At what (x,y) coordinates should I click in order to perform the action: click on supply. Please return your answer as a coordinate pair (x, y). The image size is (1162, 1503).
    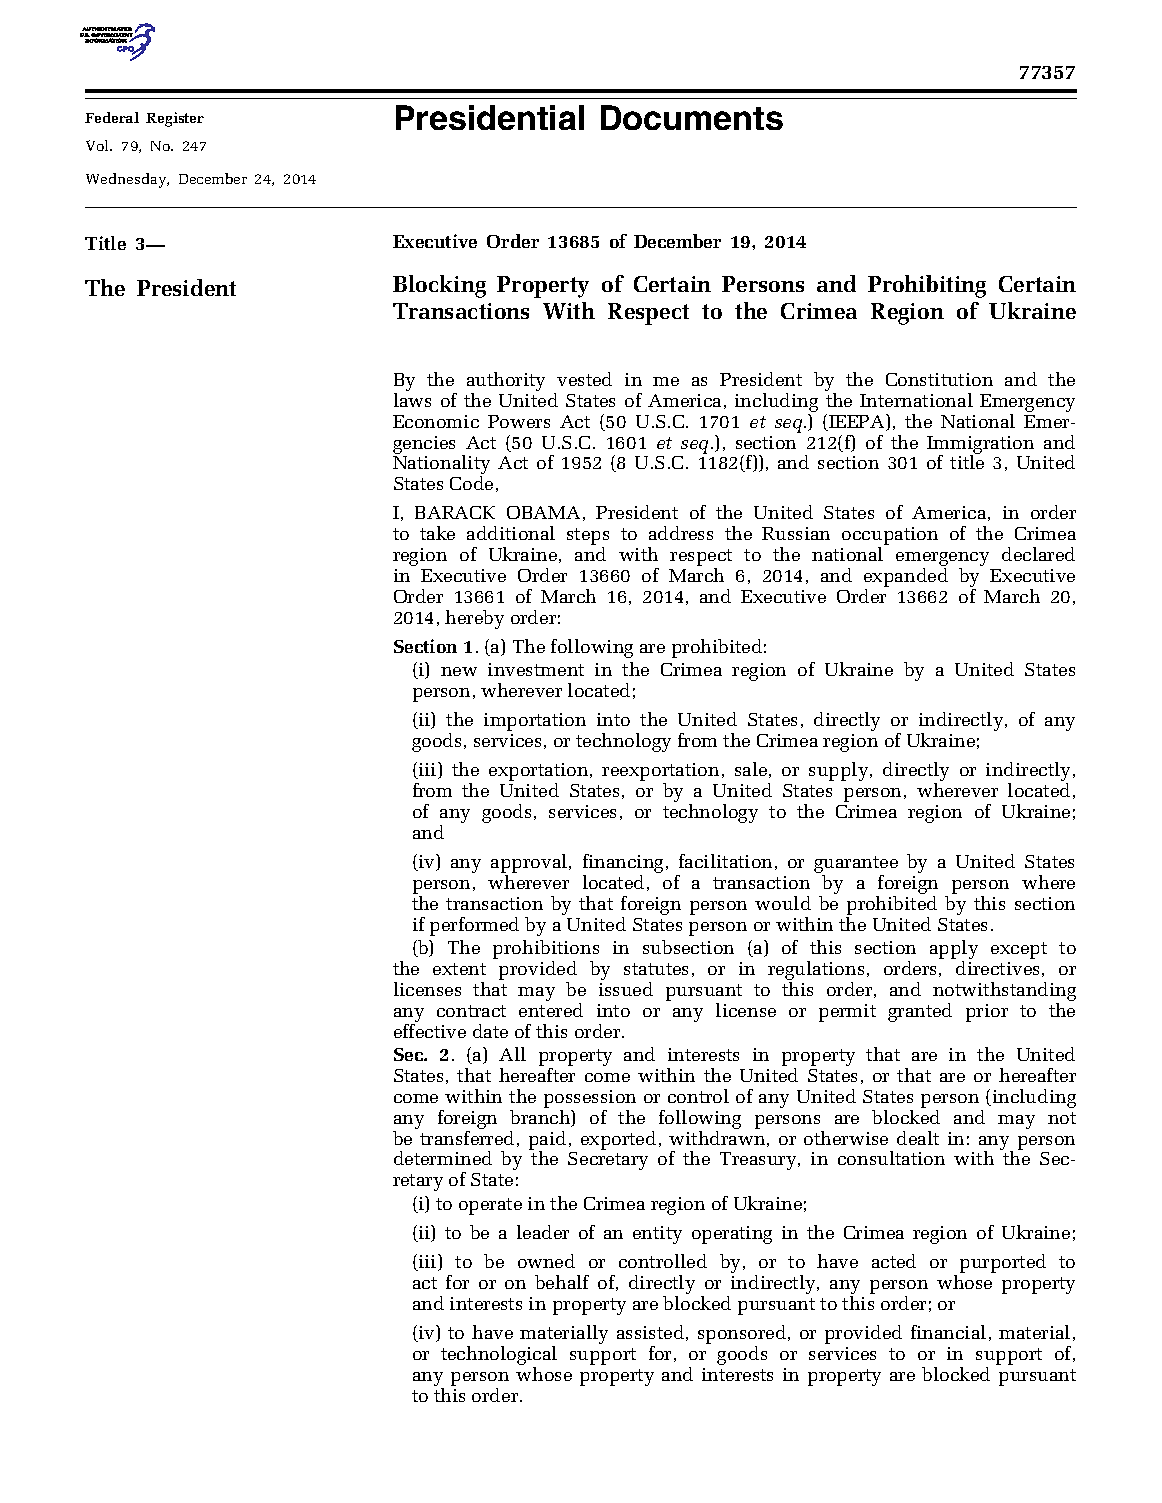
    Looking at the image, I should click on (840, 771).
